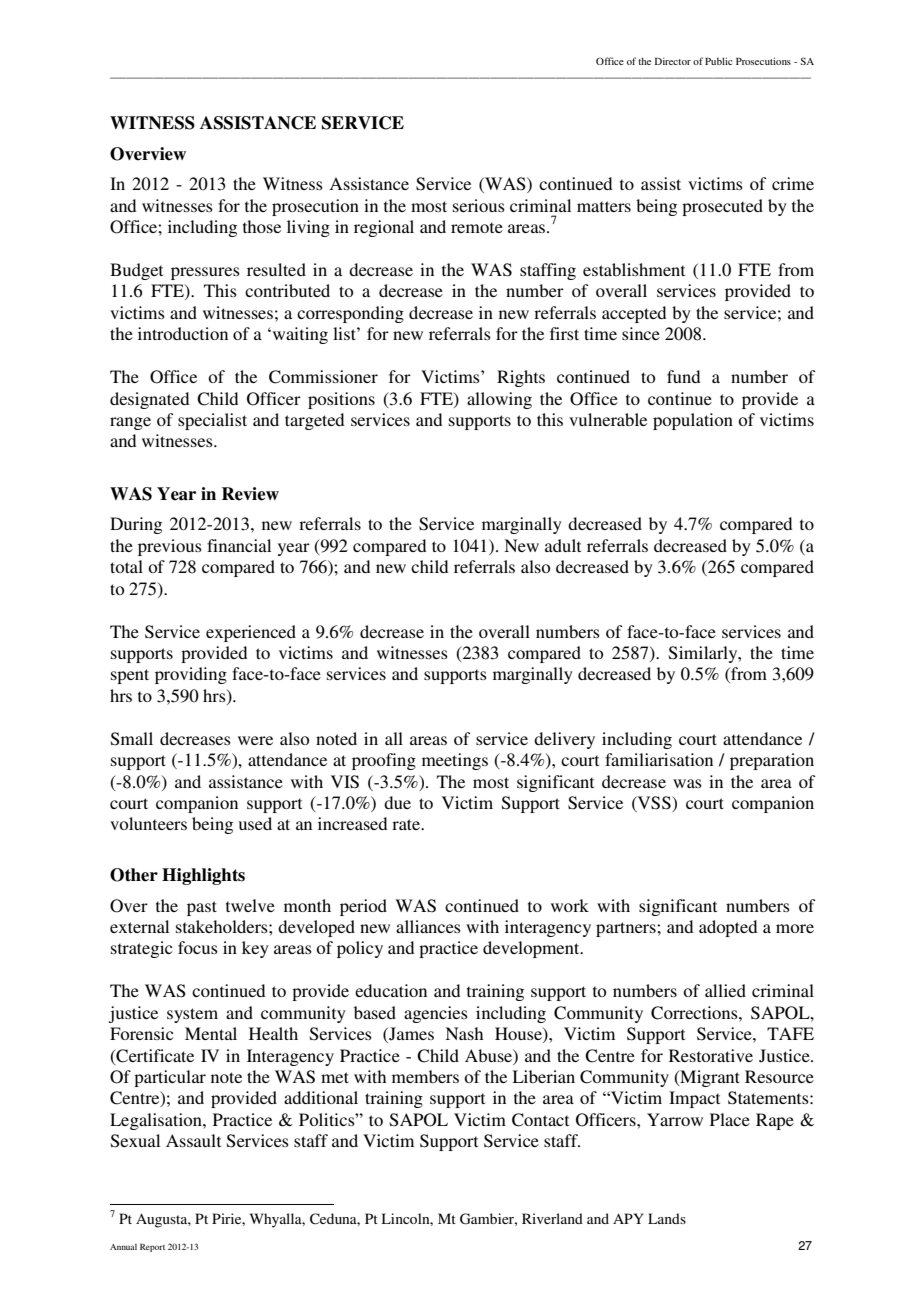 The height and width of the screenshot is (1308, 924). What do you see at coordinates (667, 1218) in the screenshot?
I see `Lands` at bounding box center [667, 1218].
